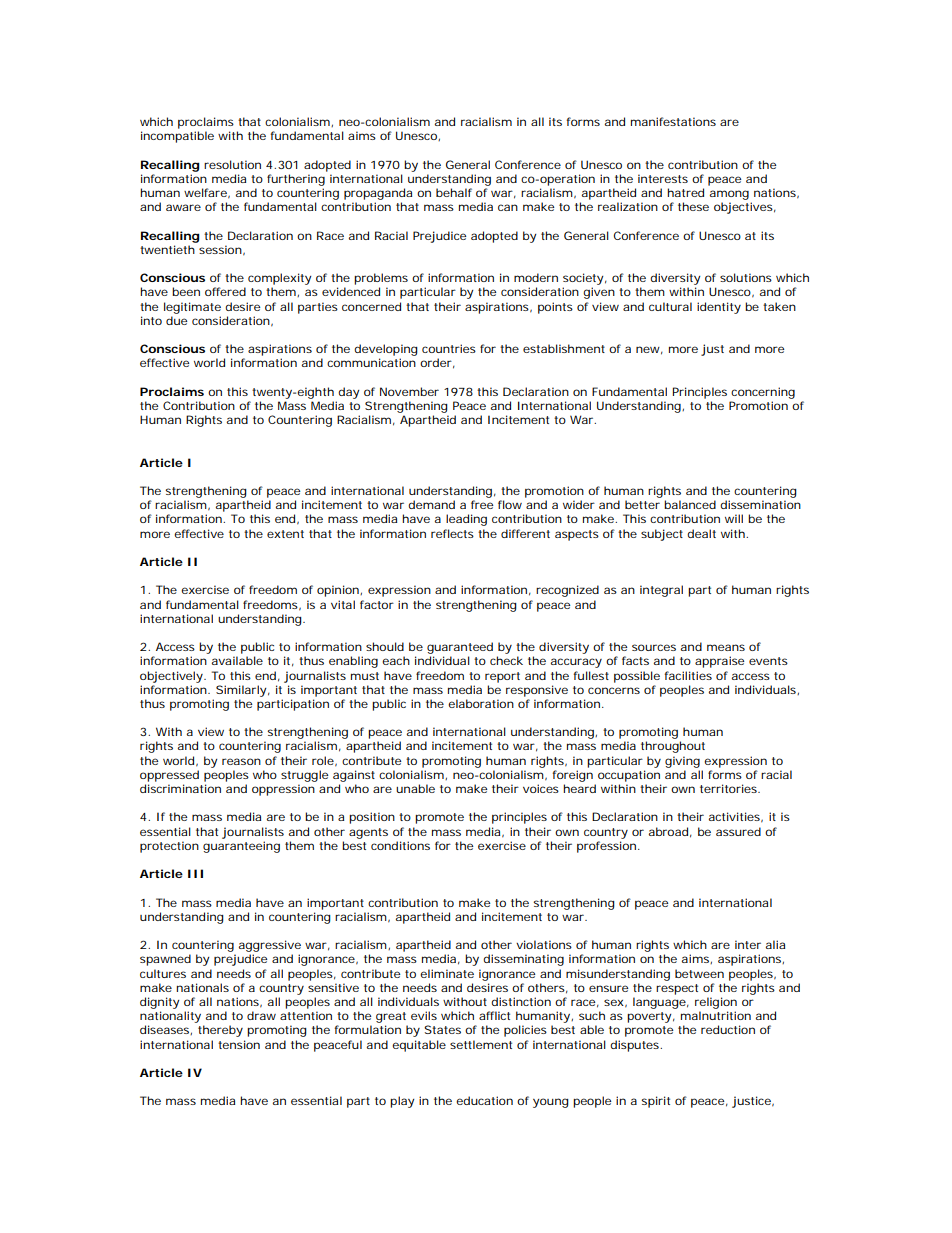 The height and width of the screenshot is (1233, 952). What do you see at coordinates (400, 845) in the screenshot?
I see `conditions` at bounding box center [400, 845].
